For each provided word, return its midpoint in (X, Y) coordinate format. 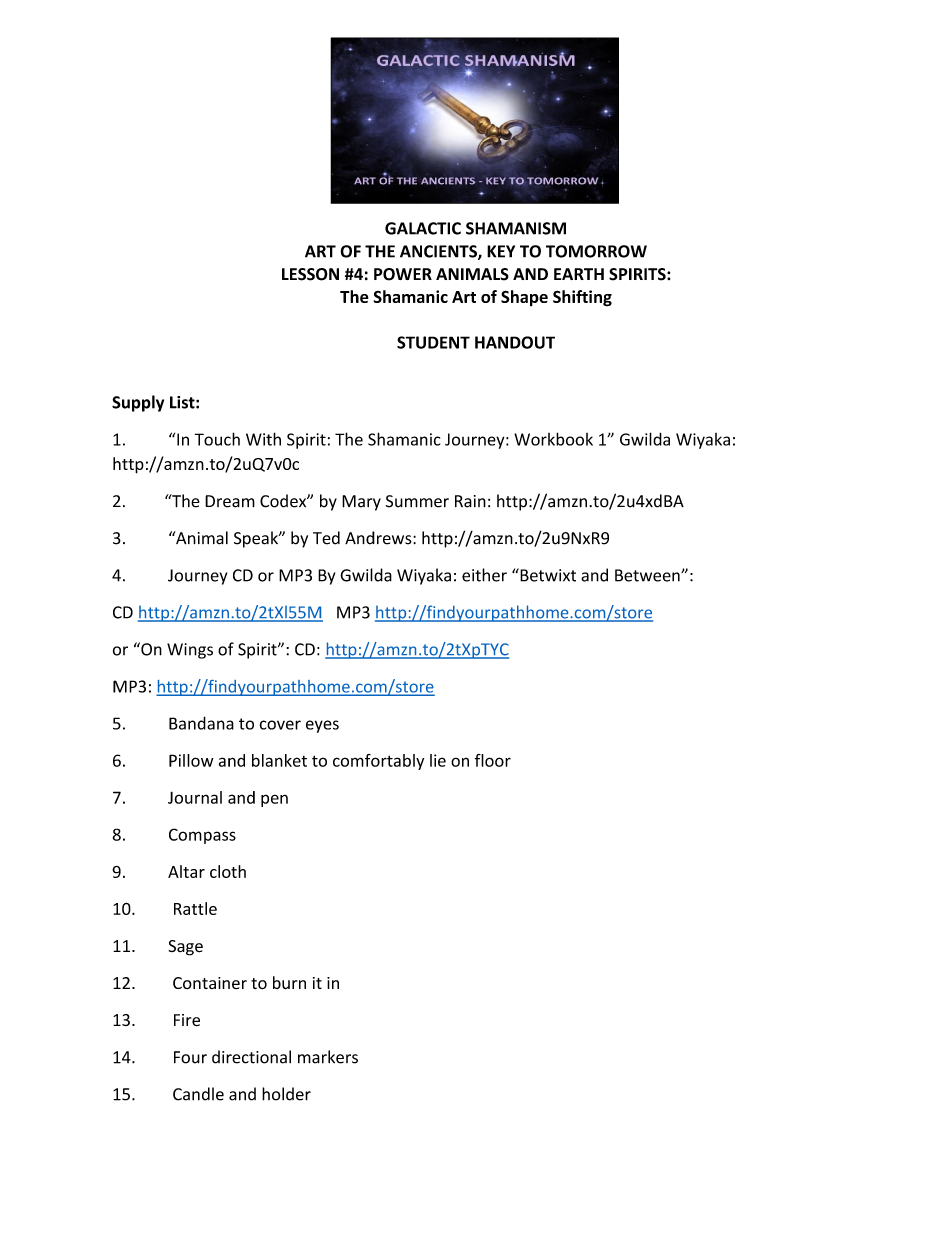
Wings (190, 651)
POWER (403, 274)
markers (328, 1057)
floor (493, 760)
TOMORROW (596, 251)
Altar (186, 871)
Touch (217, 439)
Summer (417, 501)
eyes (322, 726)
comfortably (378, 762)
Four (190, 1057)
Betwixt (547, 575)
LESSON (310, 274)
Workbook (553, 439)
